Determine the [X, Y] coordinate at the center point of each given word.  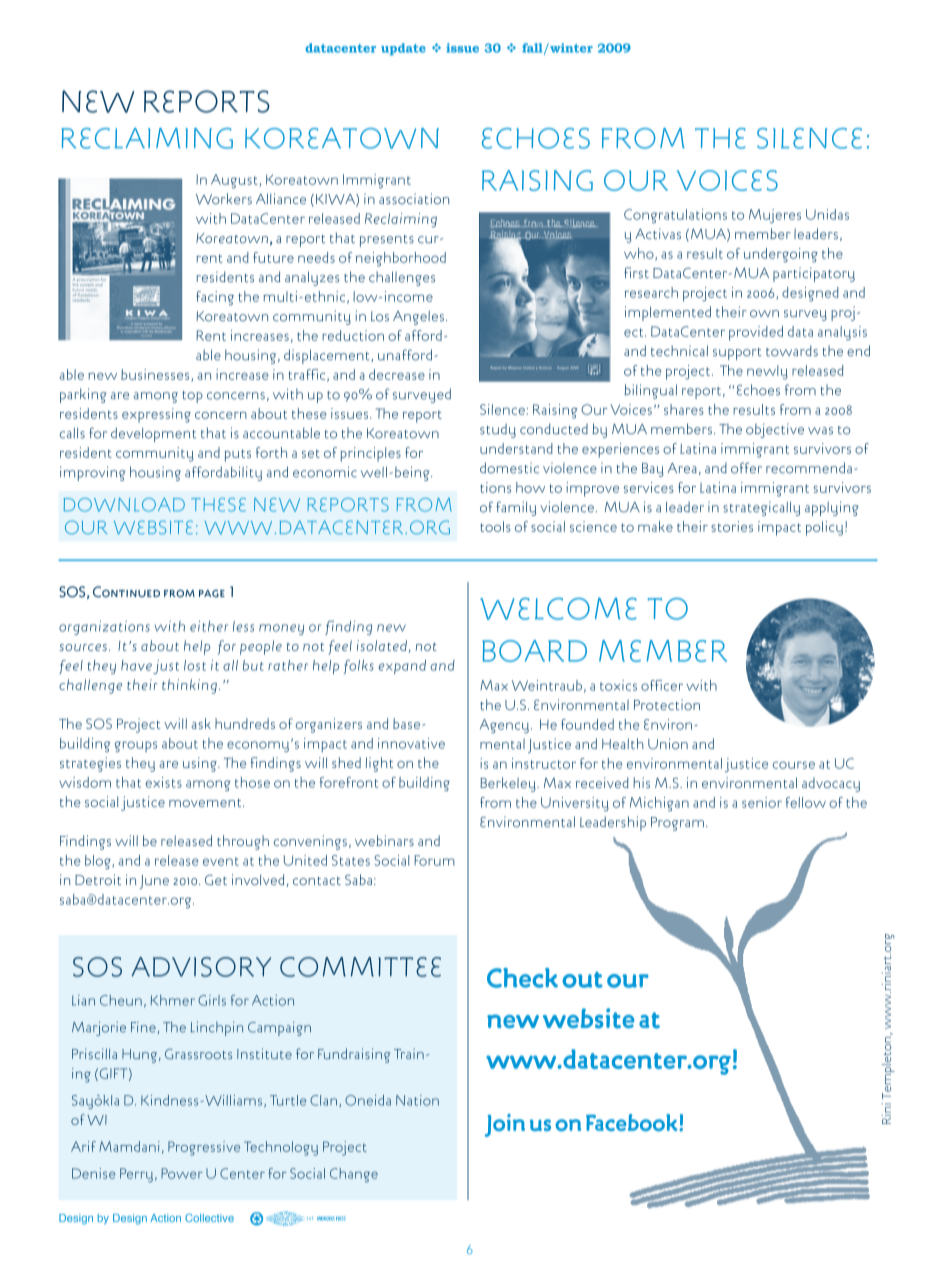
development [153, 435]
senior [762, 802]
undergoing [781, 255]
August [234, 181]
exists [163, 782]
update [403, 49]
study [498, 431]
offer [746, 468]
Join [505, 1125]
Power [182, 1173]
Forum [434, 860]
